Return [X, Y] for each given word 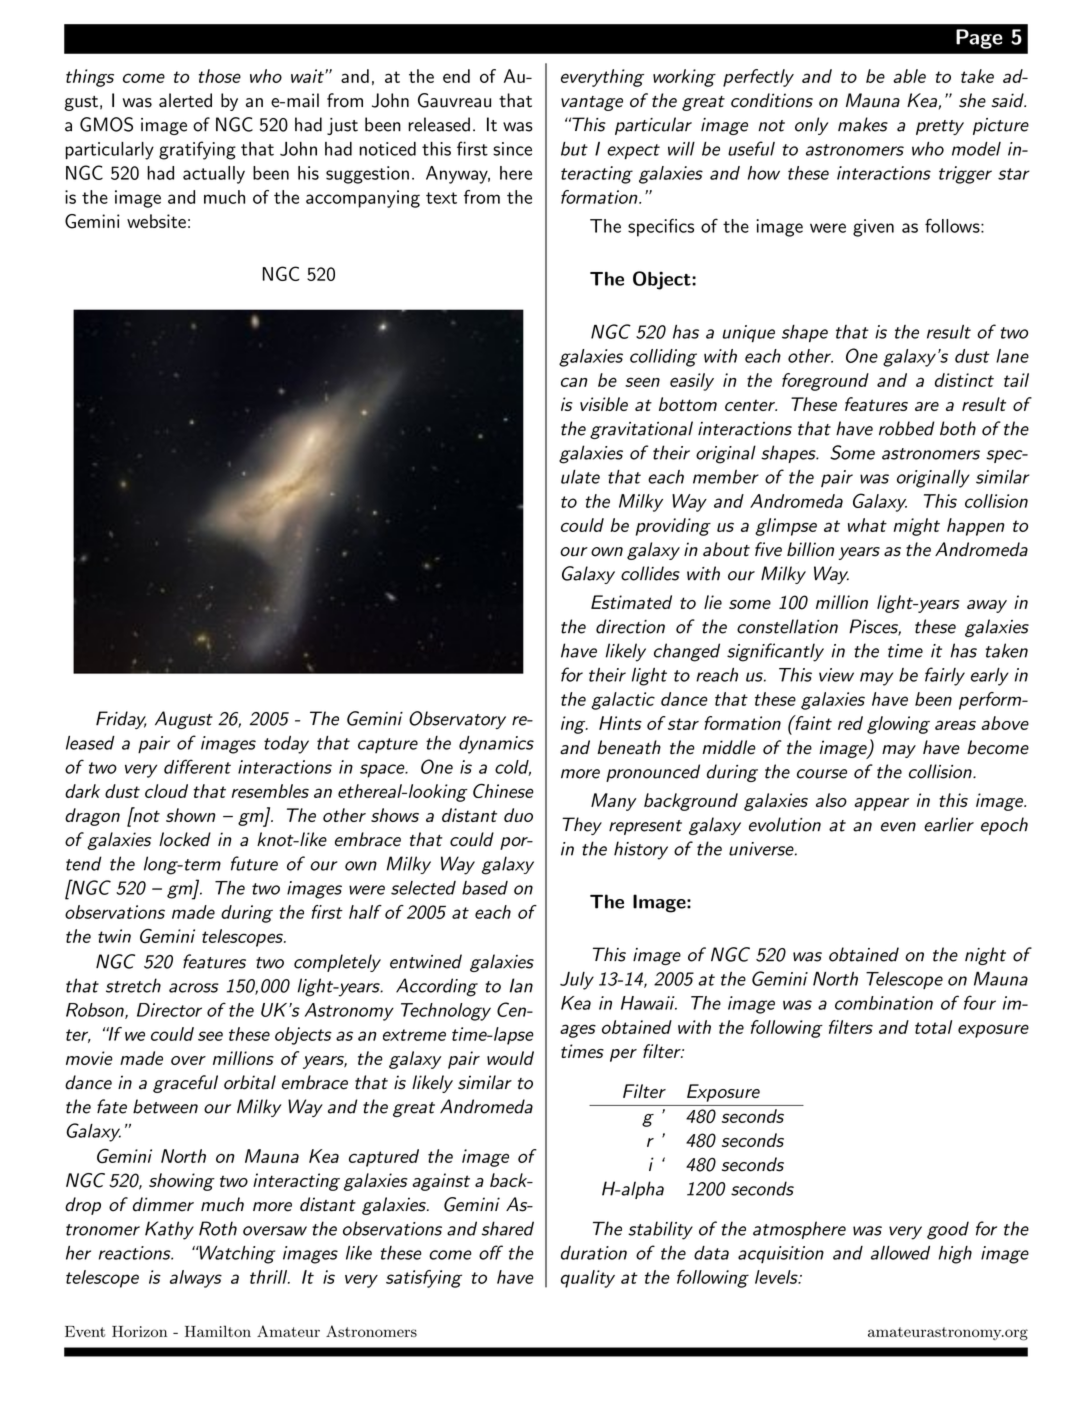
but [574, 149]
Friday [121, 720]
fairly [945, 676]
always [196, 1279]
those [220, 76]
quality [588, 1279]
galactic [623, 701]
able [909, 76]
